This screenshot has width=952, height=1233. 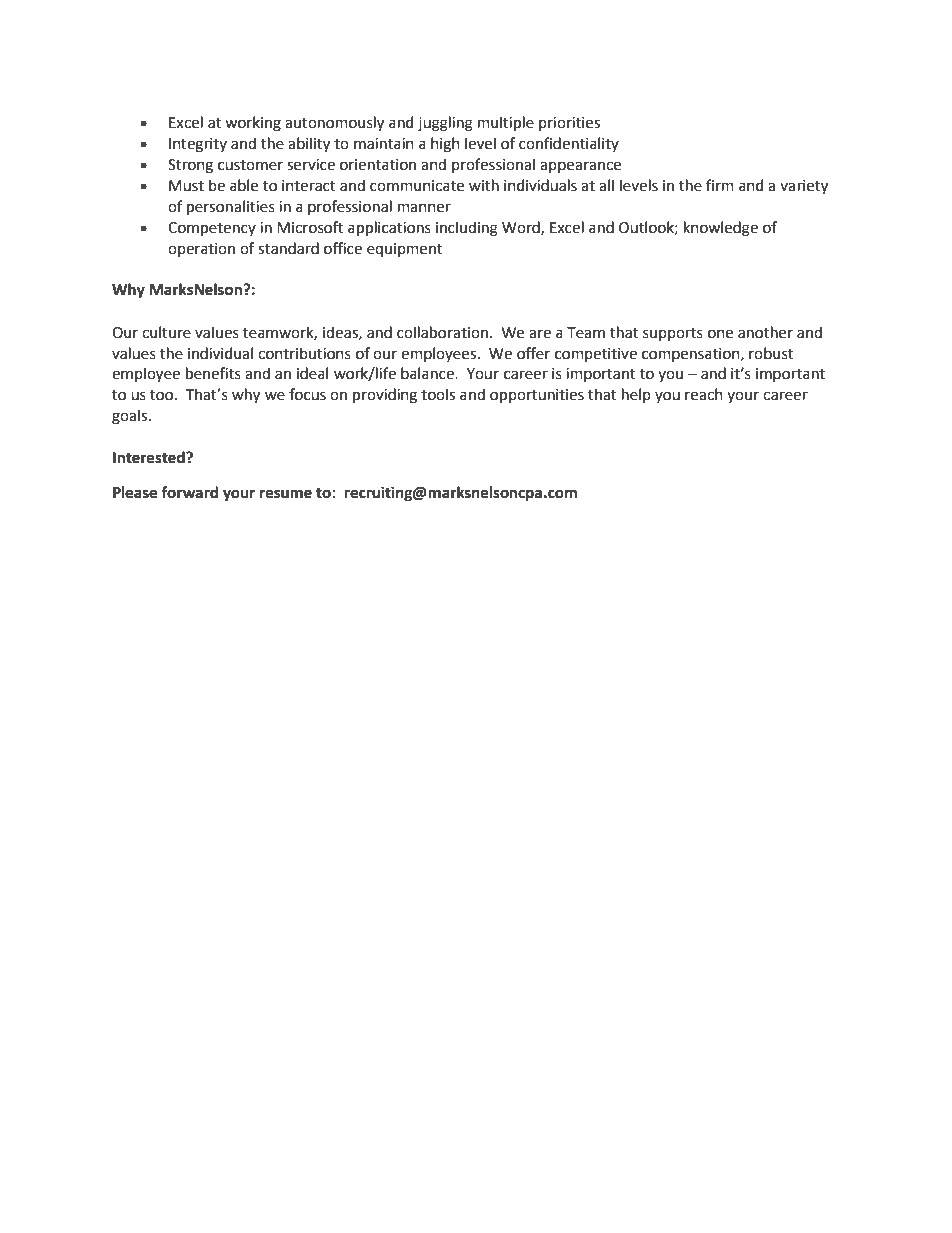 I want to click on culture, so click(x=166, y=332).
